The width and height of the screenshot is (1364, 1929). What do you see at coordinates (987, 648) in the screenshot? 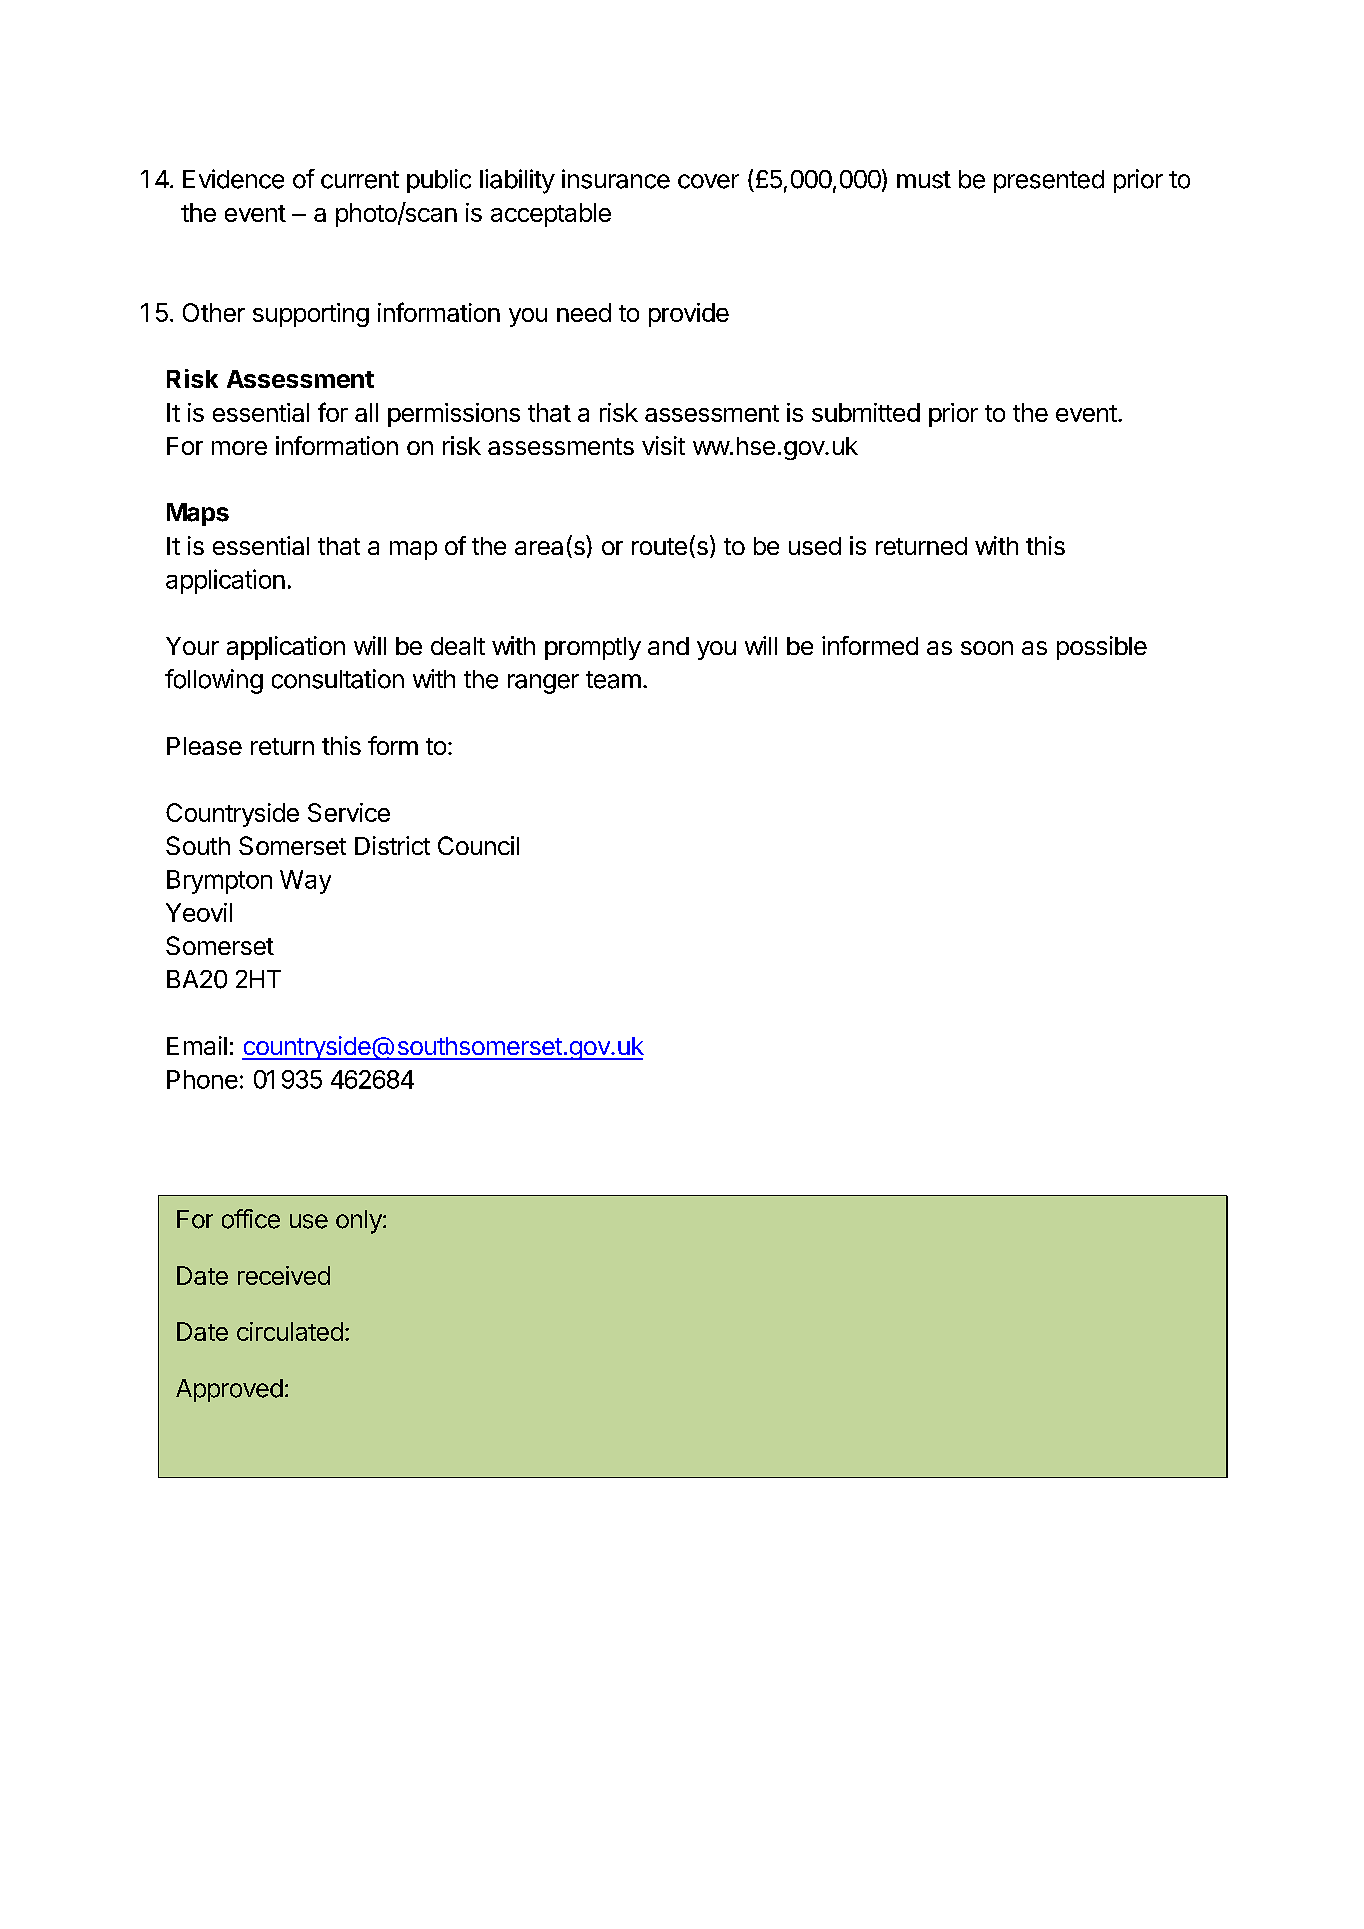
I see `soon` at bounding box center [987, 648].
